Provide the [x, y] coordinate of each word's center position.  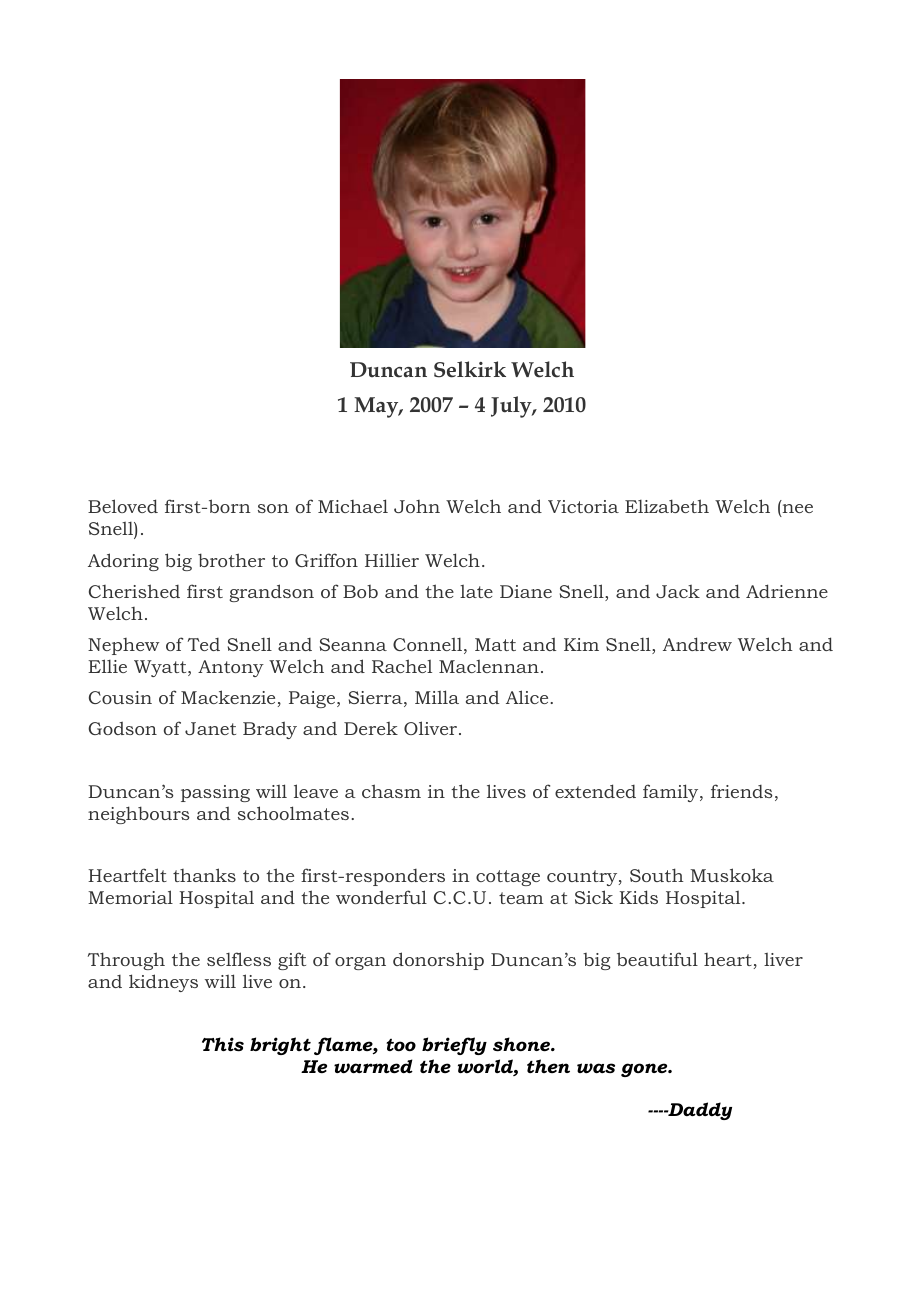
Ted [204, 644]
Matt [495, 644]
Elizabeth [667, 506]
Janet [210, 728]
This [223, 1044]
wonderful [381, 897]
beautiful [657, 959]
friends [742, 791]
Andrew [697, 644]
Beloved [123, 506]
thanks [204, 875]
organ [360, 963]
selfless [239, 959]
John [417, 506]
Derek [371, 728]
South [657, 875]
